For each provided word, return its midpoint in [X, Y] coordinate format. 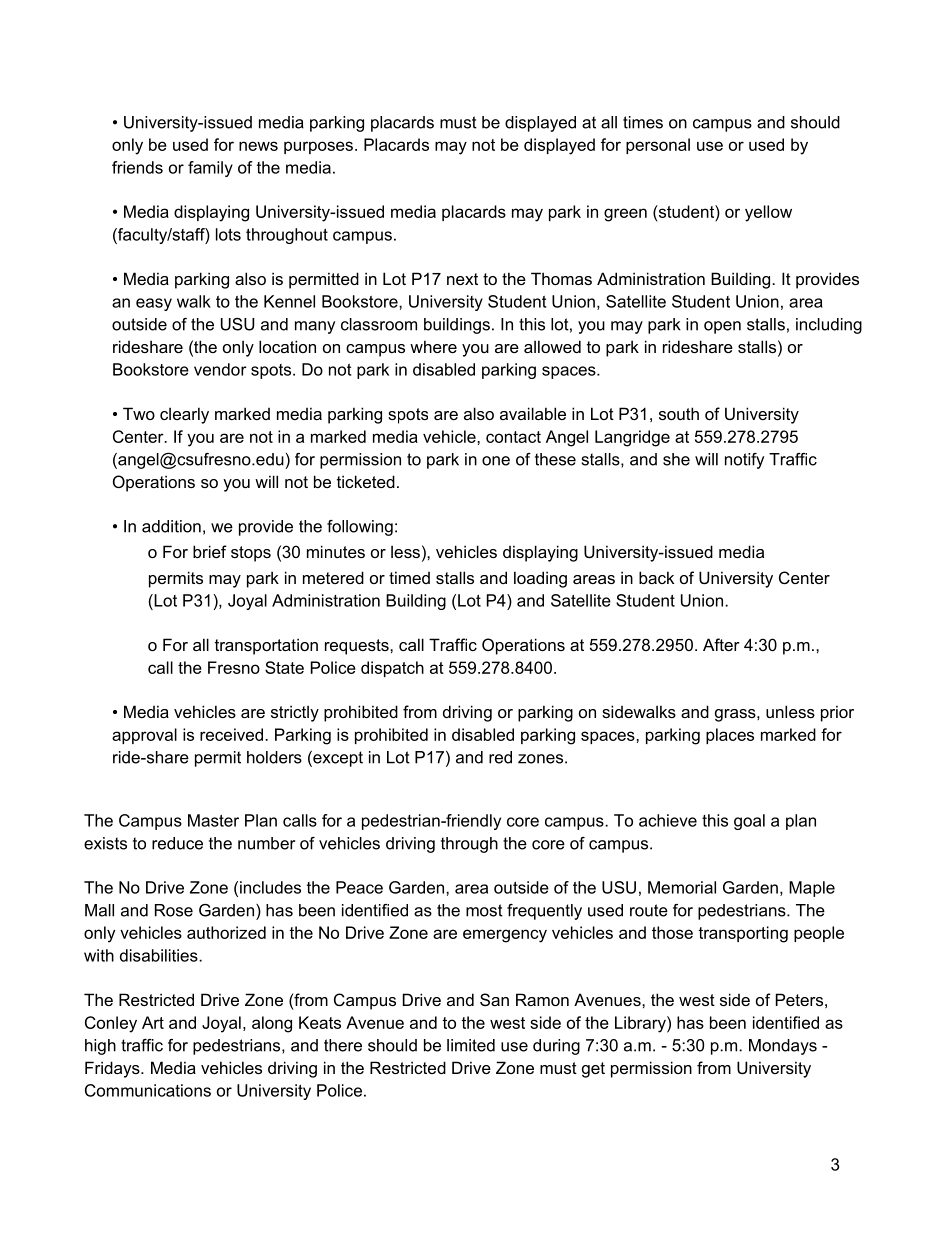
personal [658, 146]
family [210, 169]
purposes [318, 147]
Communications [148, 1090]
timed [409, 577]
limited [471, 1045]
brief [210, 551]
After [721, 644]
